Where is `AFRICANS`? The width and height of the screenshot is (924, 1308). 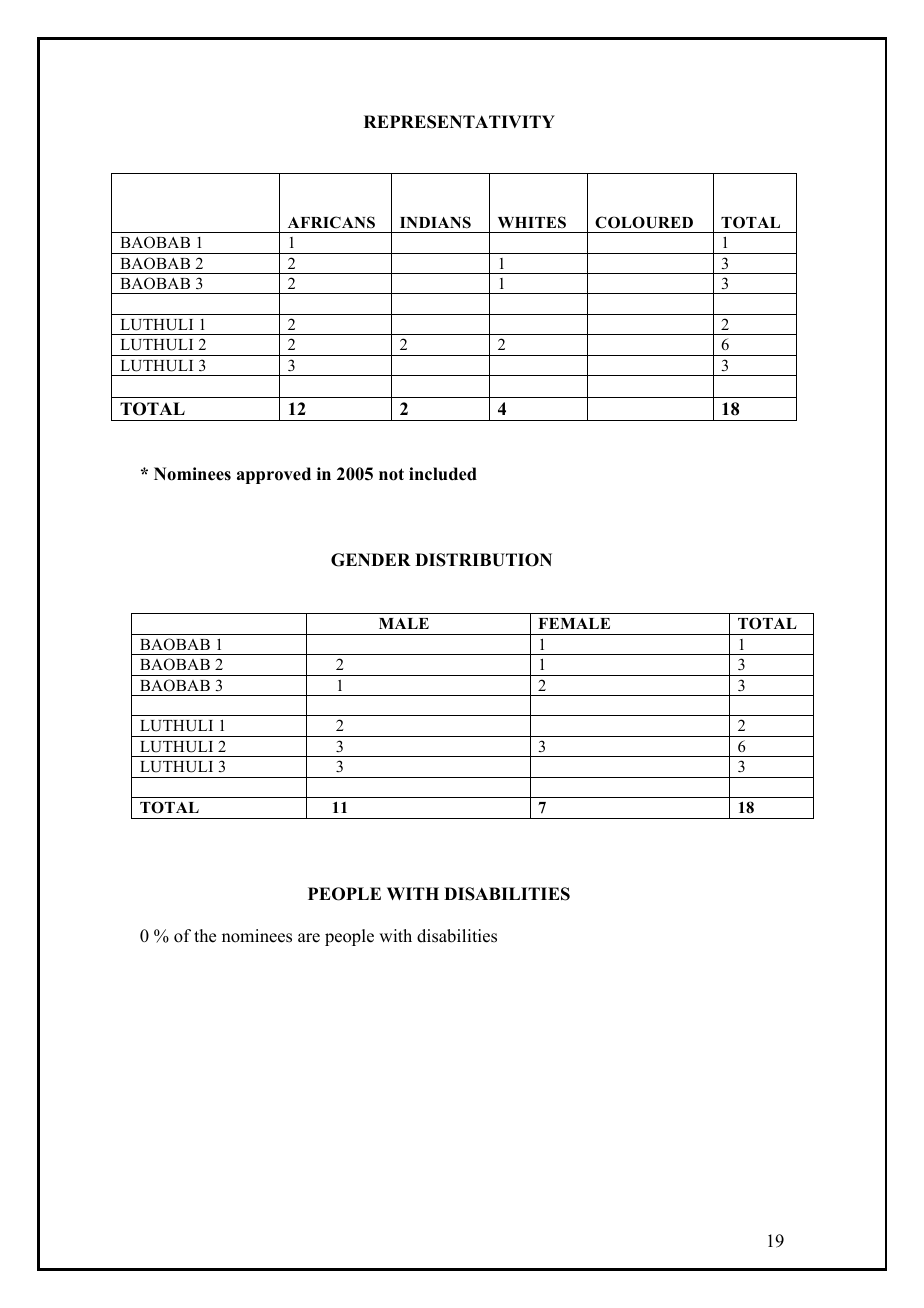 AFRICANS is located at coordinates (331, 222).
